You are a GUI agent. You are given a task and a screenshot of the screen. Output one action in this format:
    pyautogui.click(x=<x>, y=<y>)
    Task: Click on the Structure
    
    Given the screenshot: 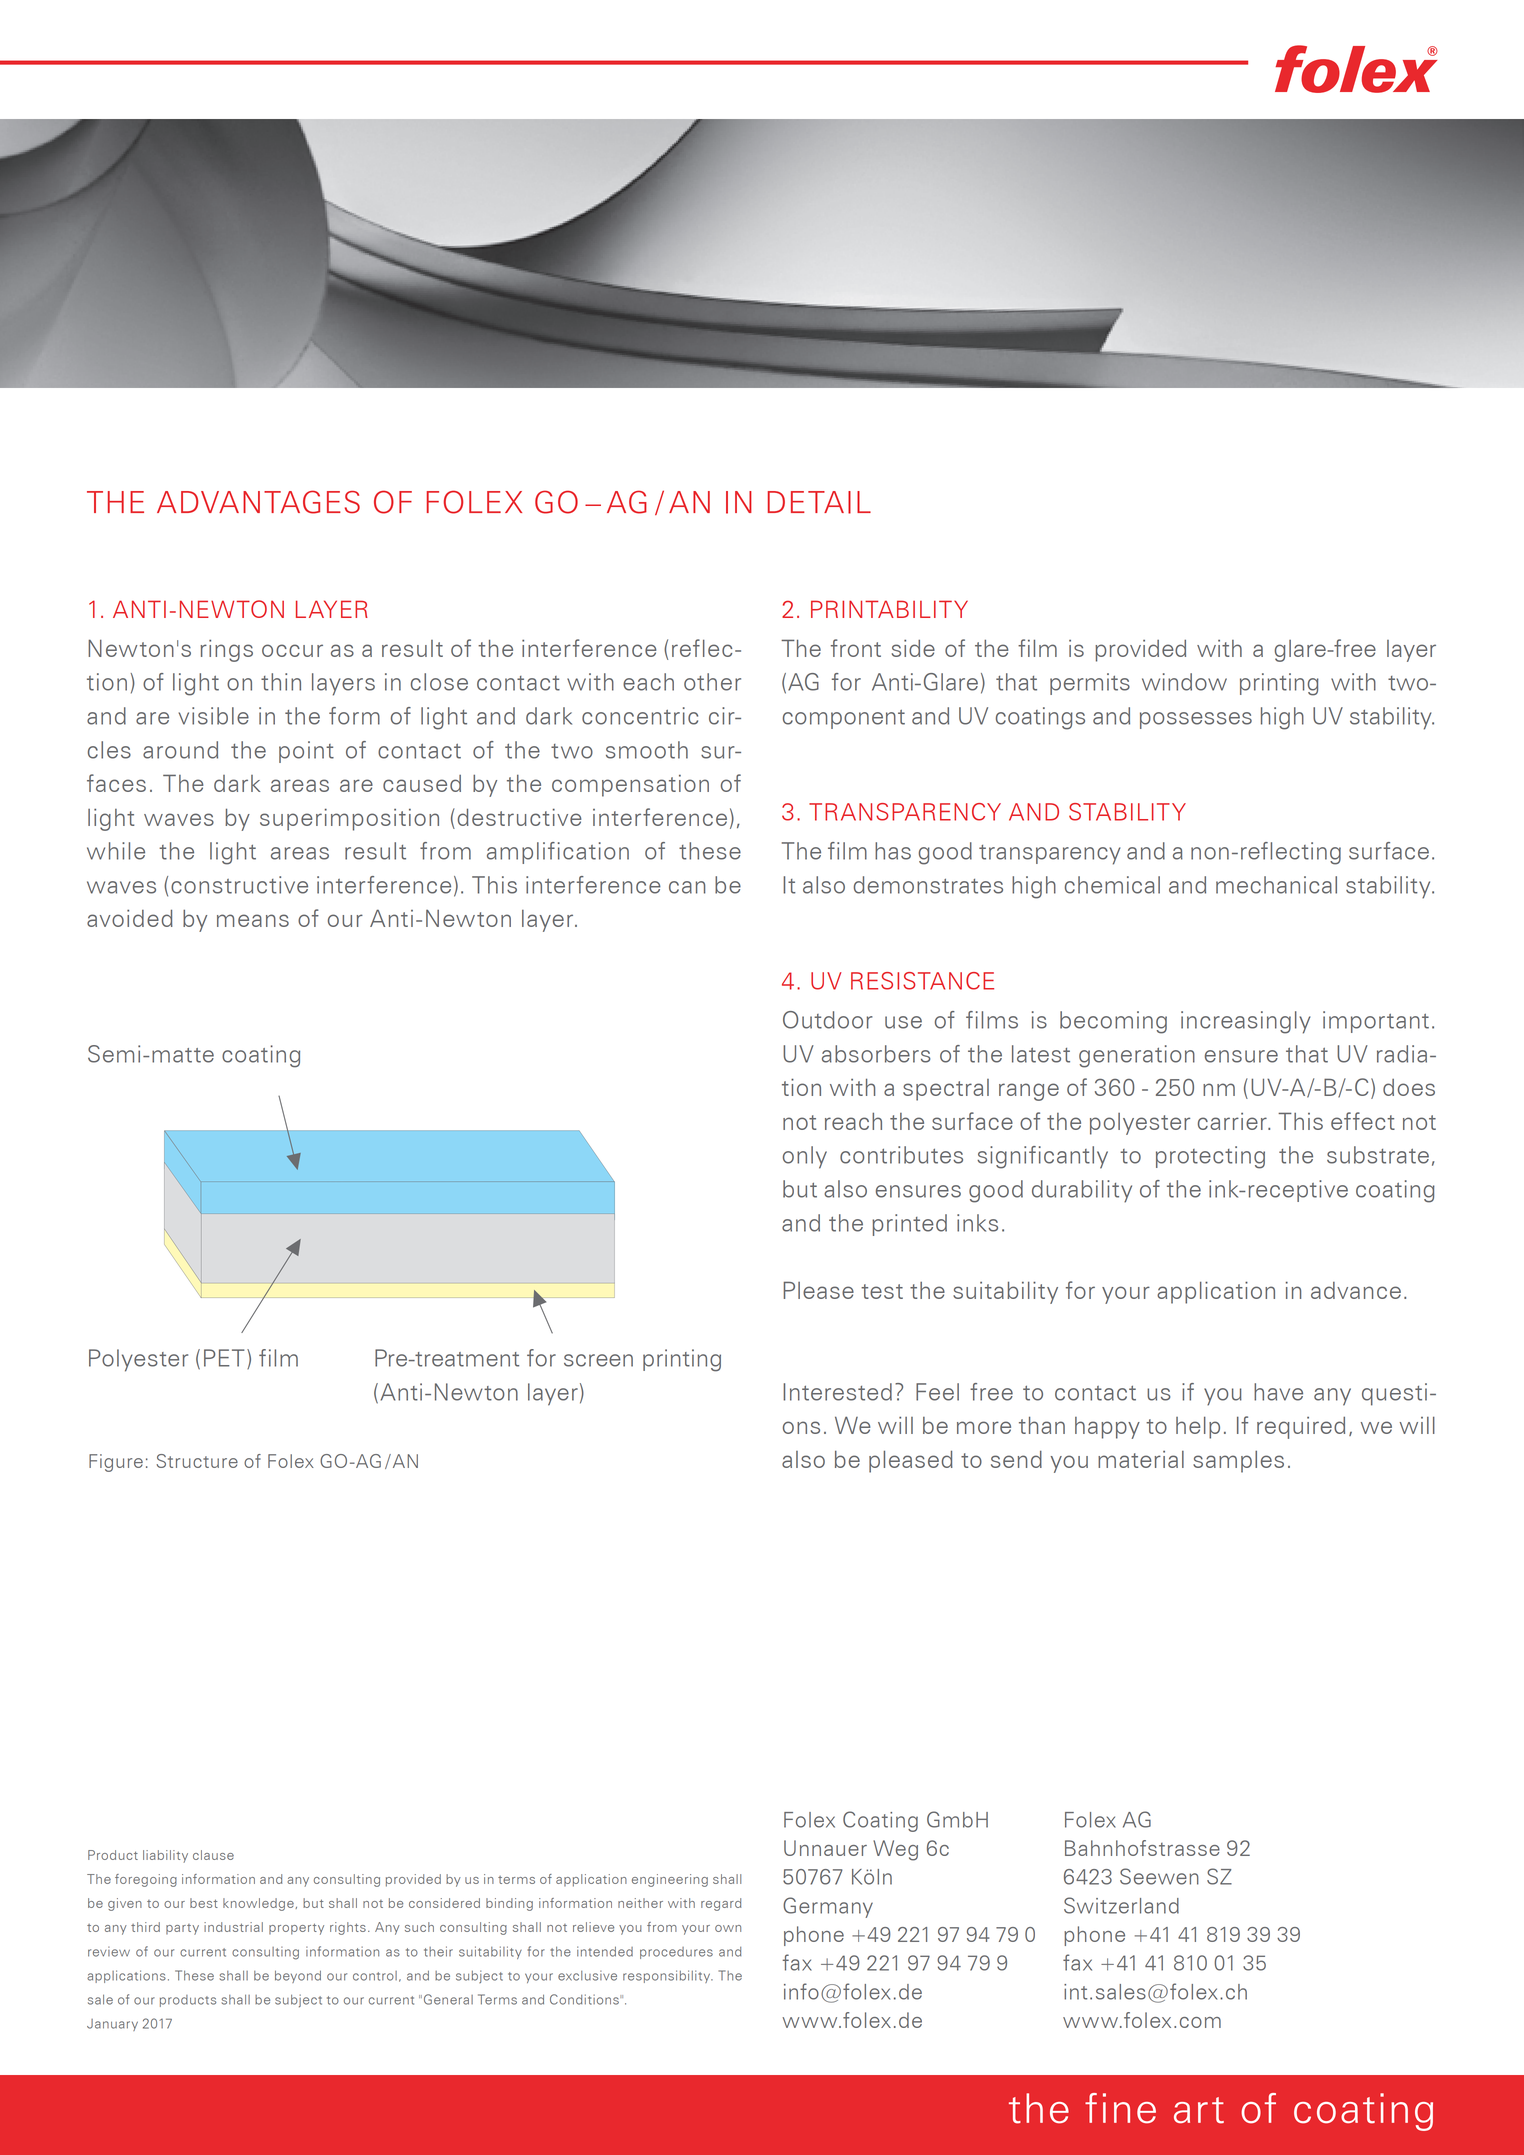 What is the action you would take?
    pyautogui.click(x=197, y=1461)
